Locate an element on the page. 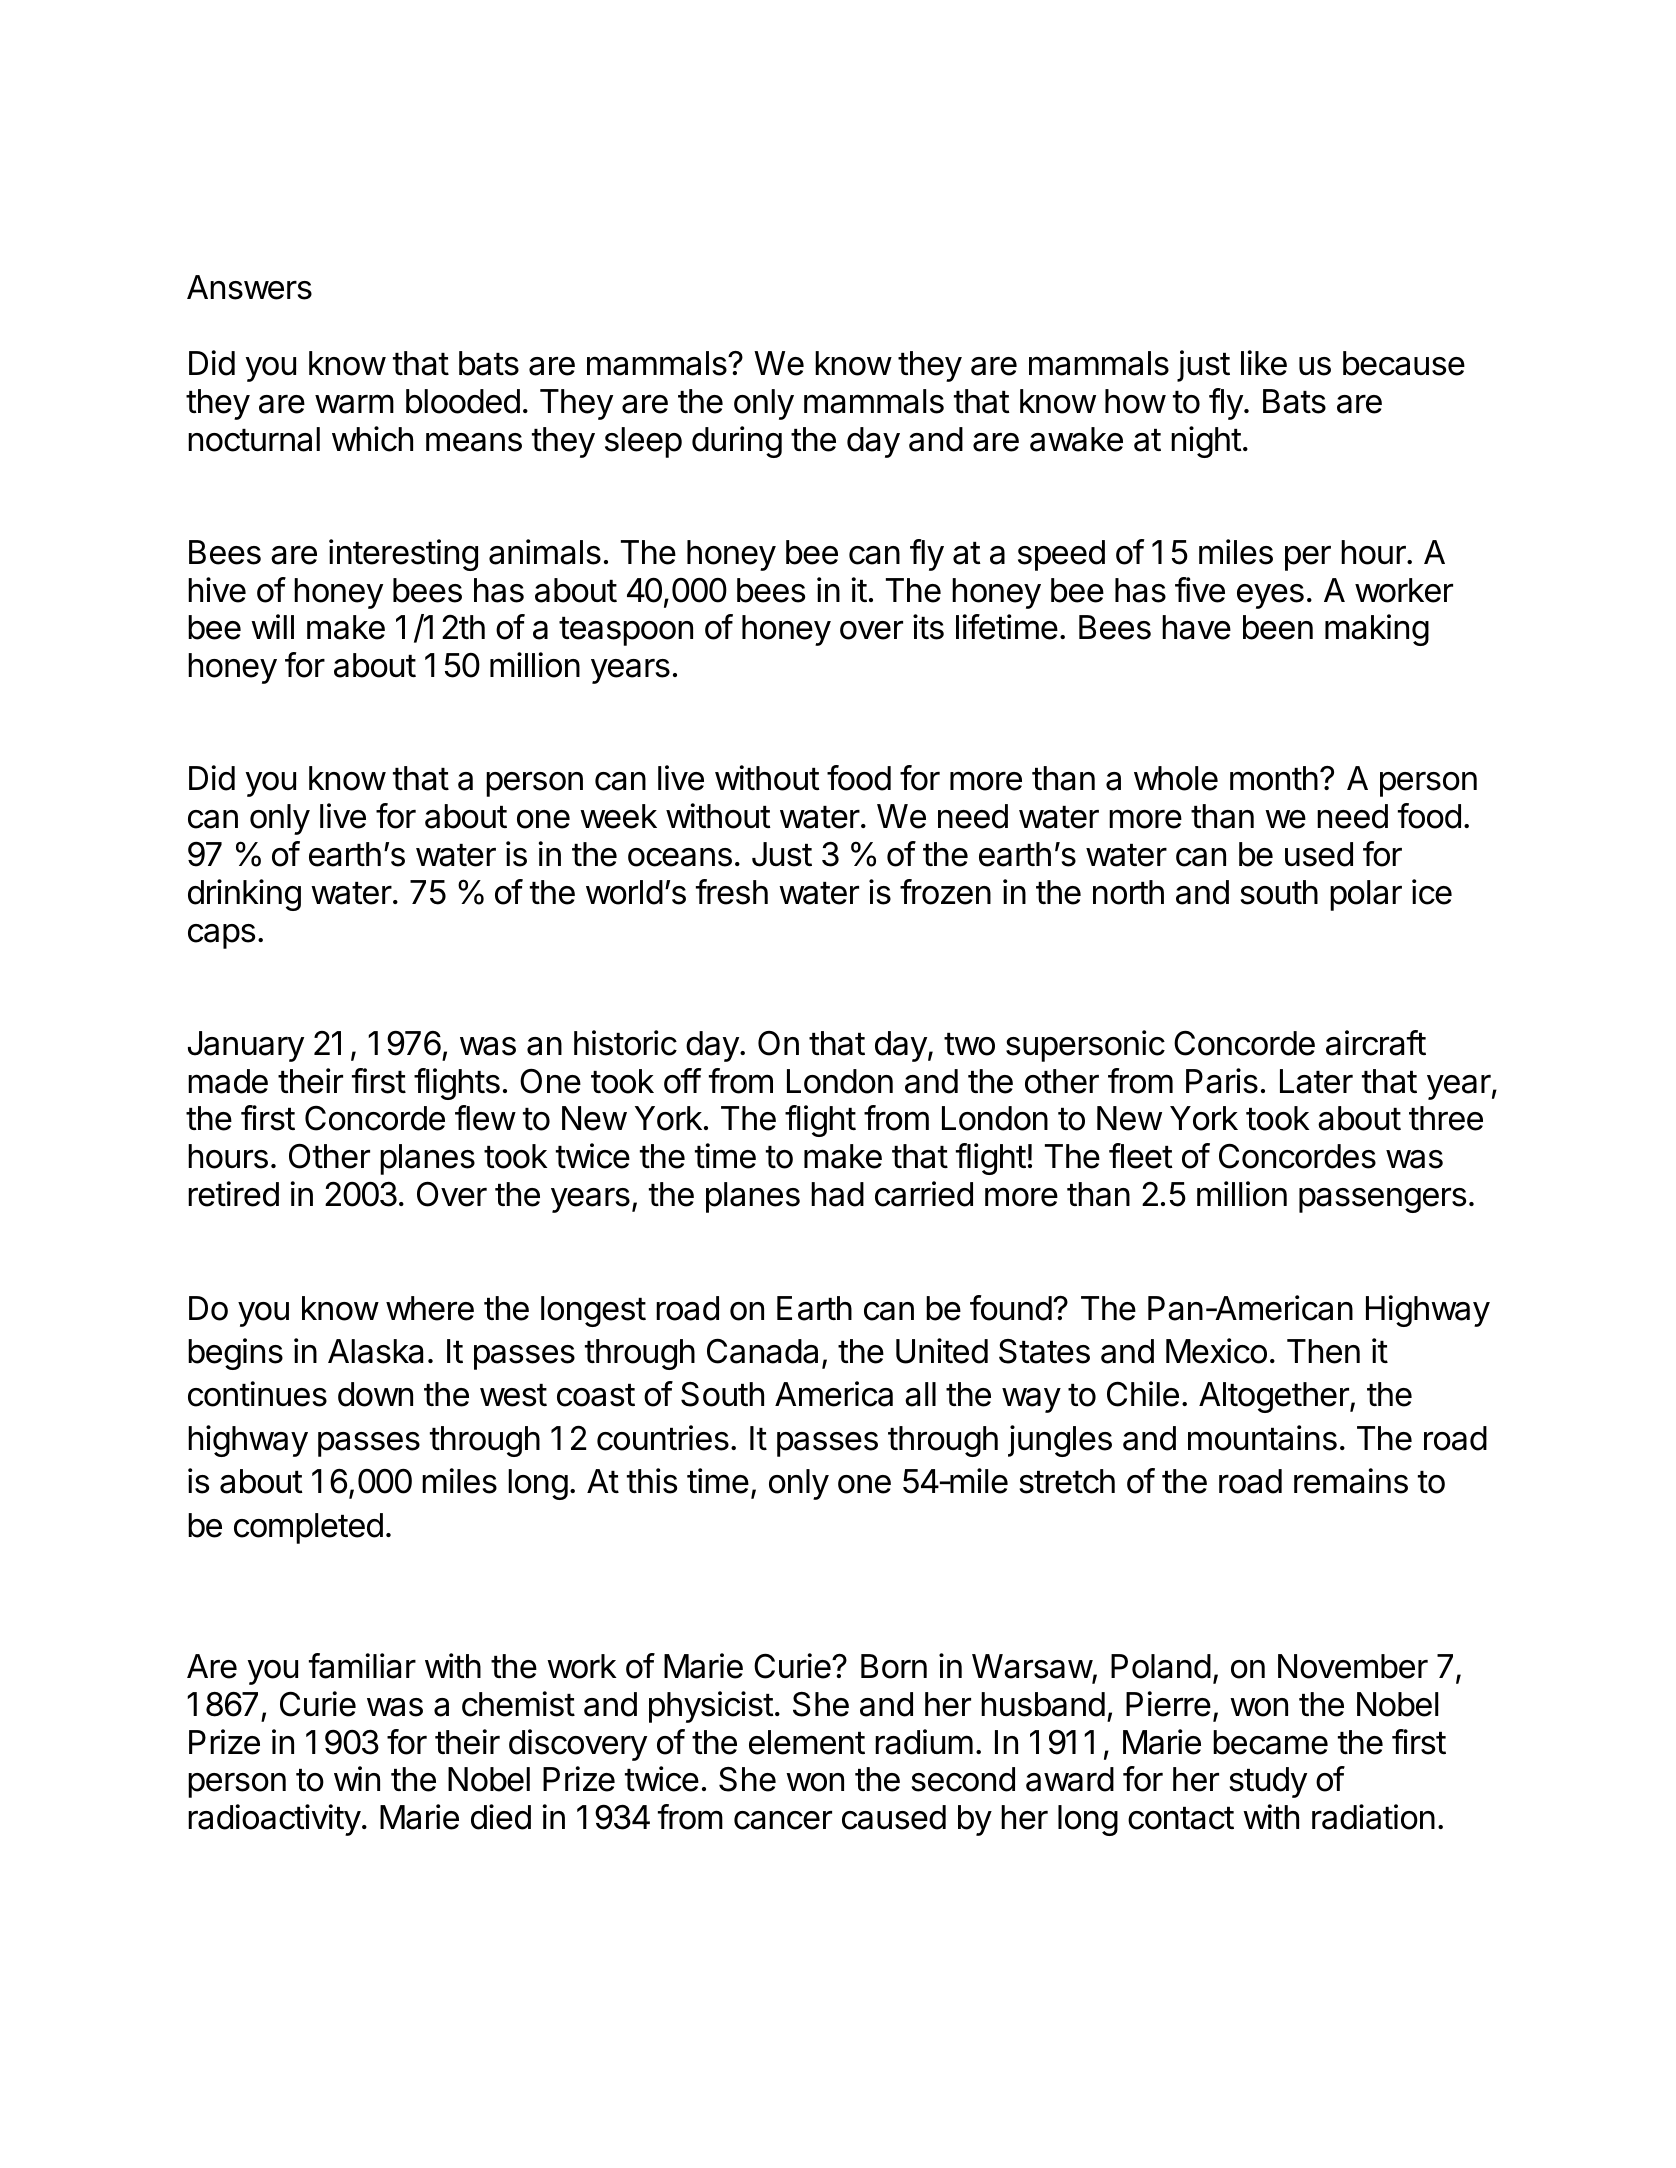  warm is located at coordinates (354, 404).
